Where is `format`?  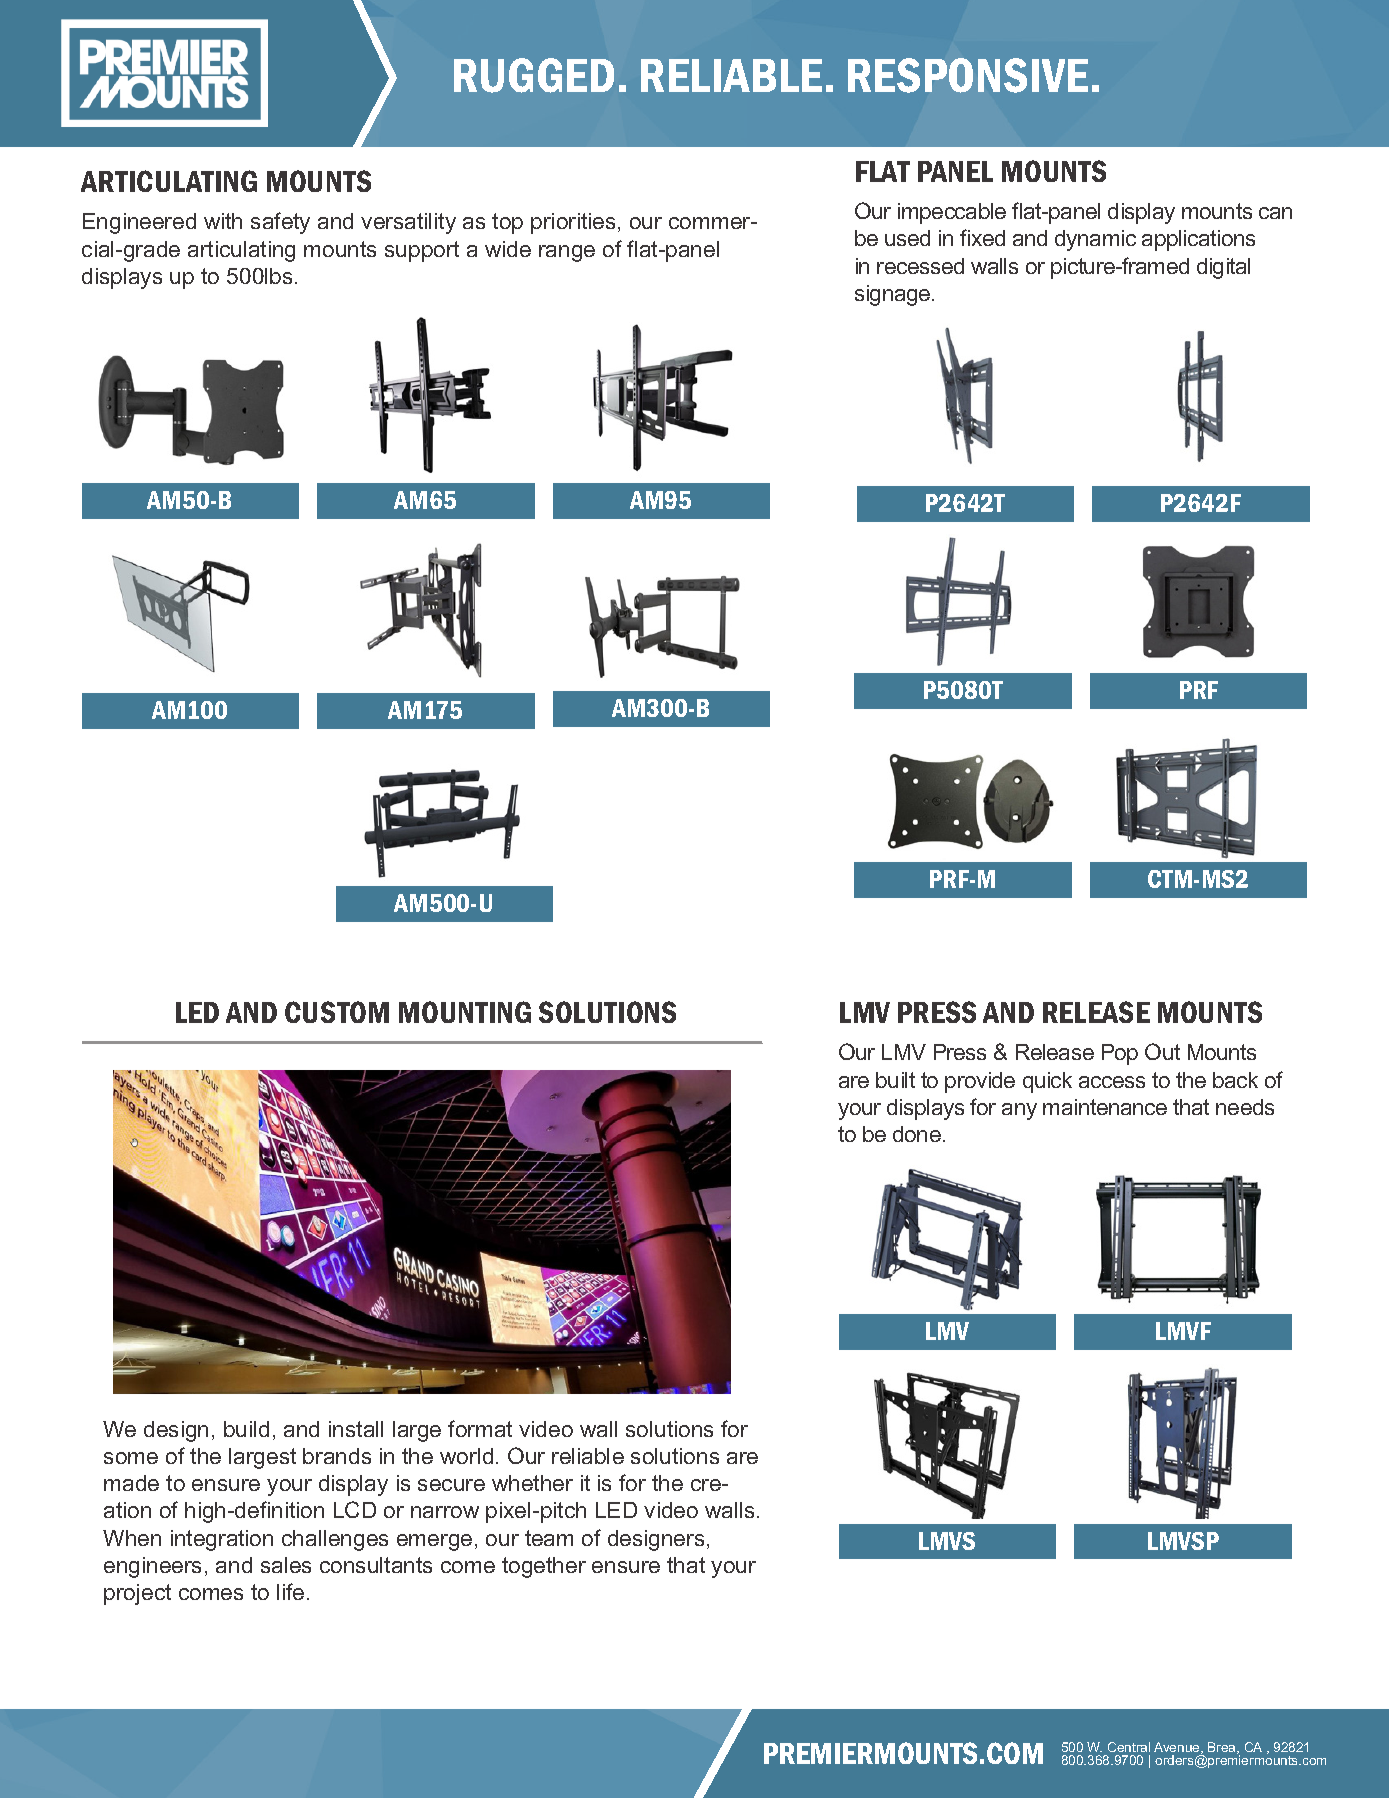
format is located at coordinates (480, 1428).
